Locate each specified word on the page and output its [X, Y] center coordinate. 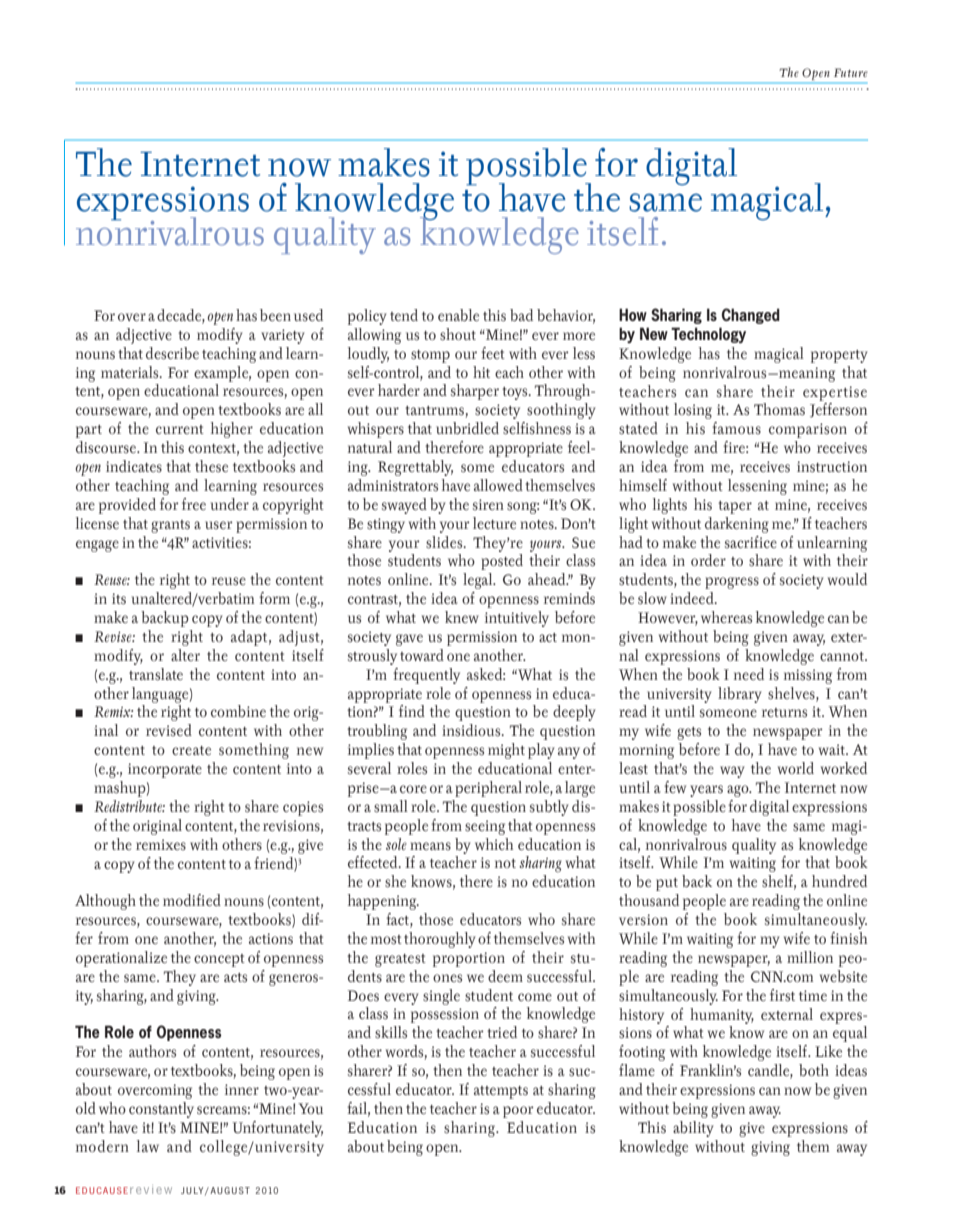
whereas [726, 617]
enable [458, 315]
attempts [501, 1092]
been [275, 315]
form [274, 598]
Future [851, 72]
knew [462, 617]
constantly [161, 1110]
